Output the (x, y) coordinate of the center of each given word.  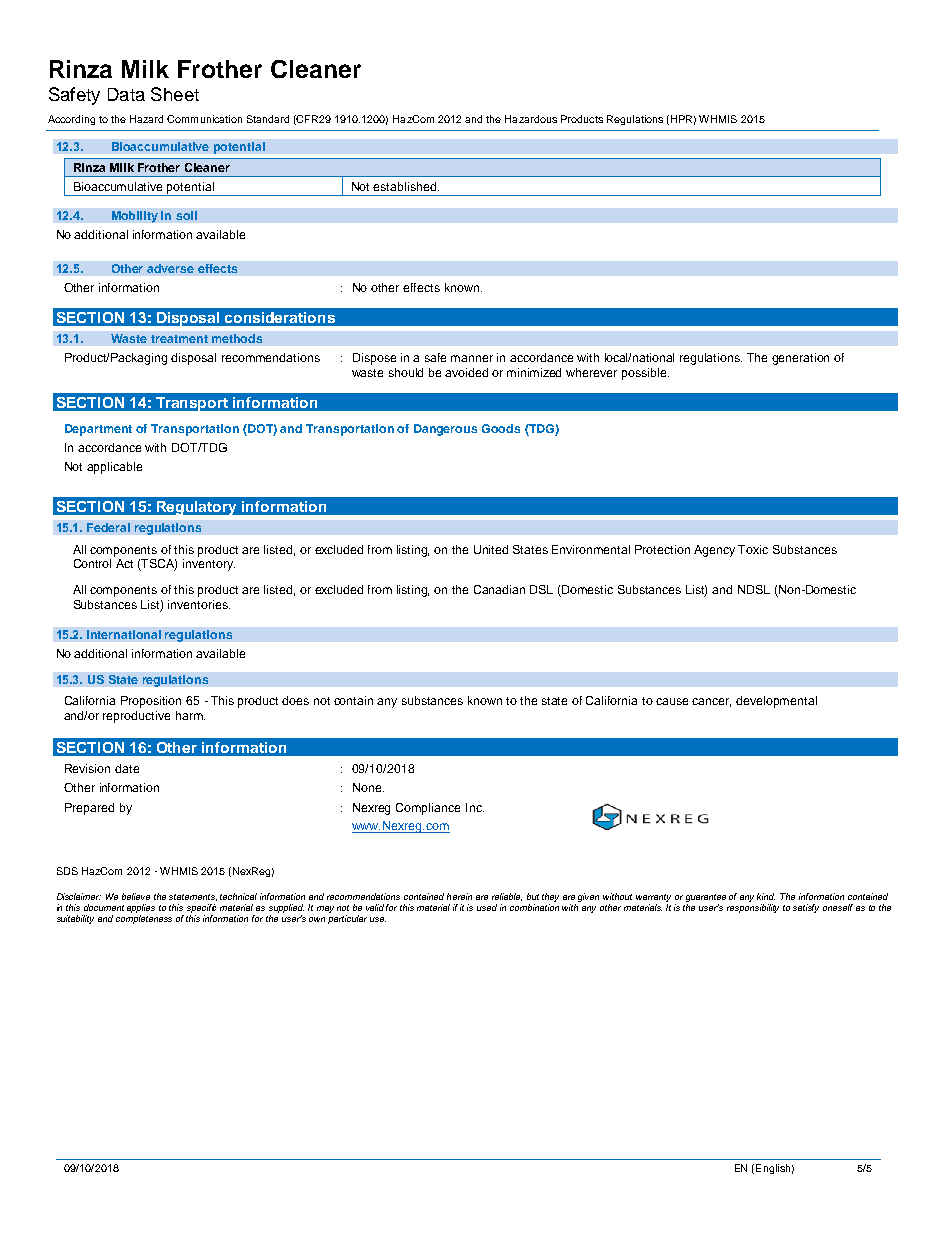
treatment (179, 339)
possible (645, 374)
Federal (108, 527)
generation (800, 359)
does (295, 700)
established (406, 186)
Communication (204, 119)
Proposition (151, 702)
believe (136, 896)
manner (472, 358)
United (491, 549)
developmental (776, 702)
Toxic (753, 549)
